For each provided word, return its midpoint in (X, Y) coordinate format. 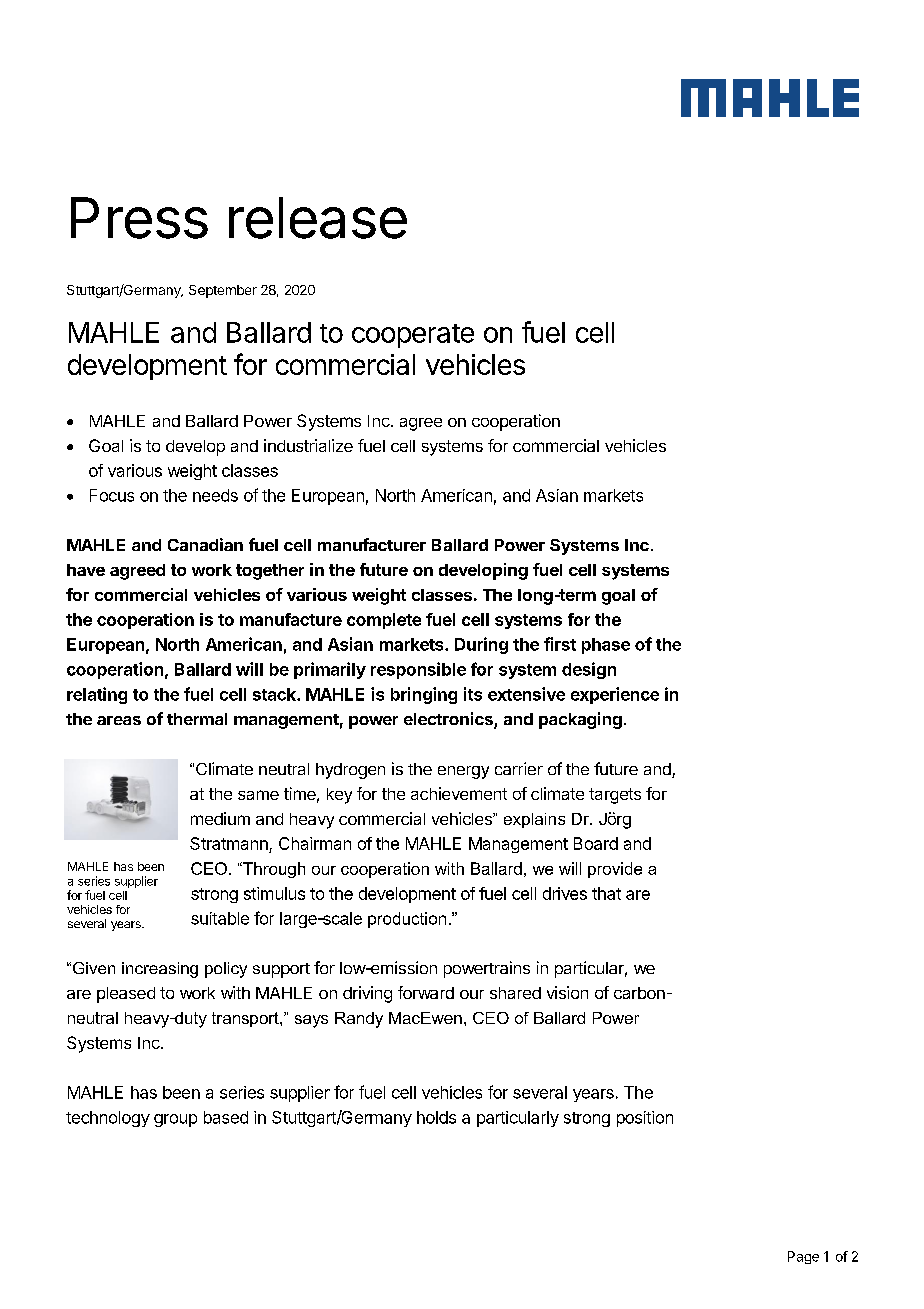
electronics (449, 720)
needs (215, 495)
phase (606, 646)
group (175, 1120)
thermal (197, 719)
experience (615, 695)
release (318, 218)
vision (567, 992)
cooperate (413, 336)
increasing (160, 970)
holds (436, 1117)
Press (139, 218)
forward (426, 992)
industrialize (308, 445)
